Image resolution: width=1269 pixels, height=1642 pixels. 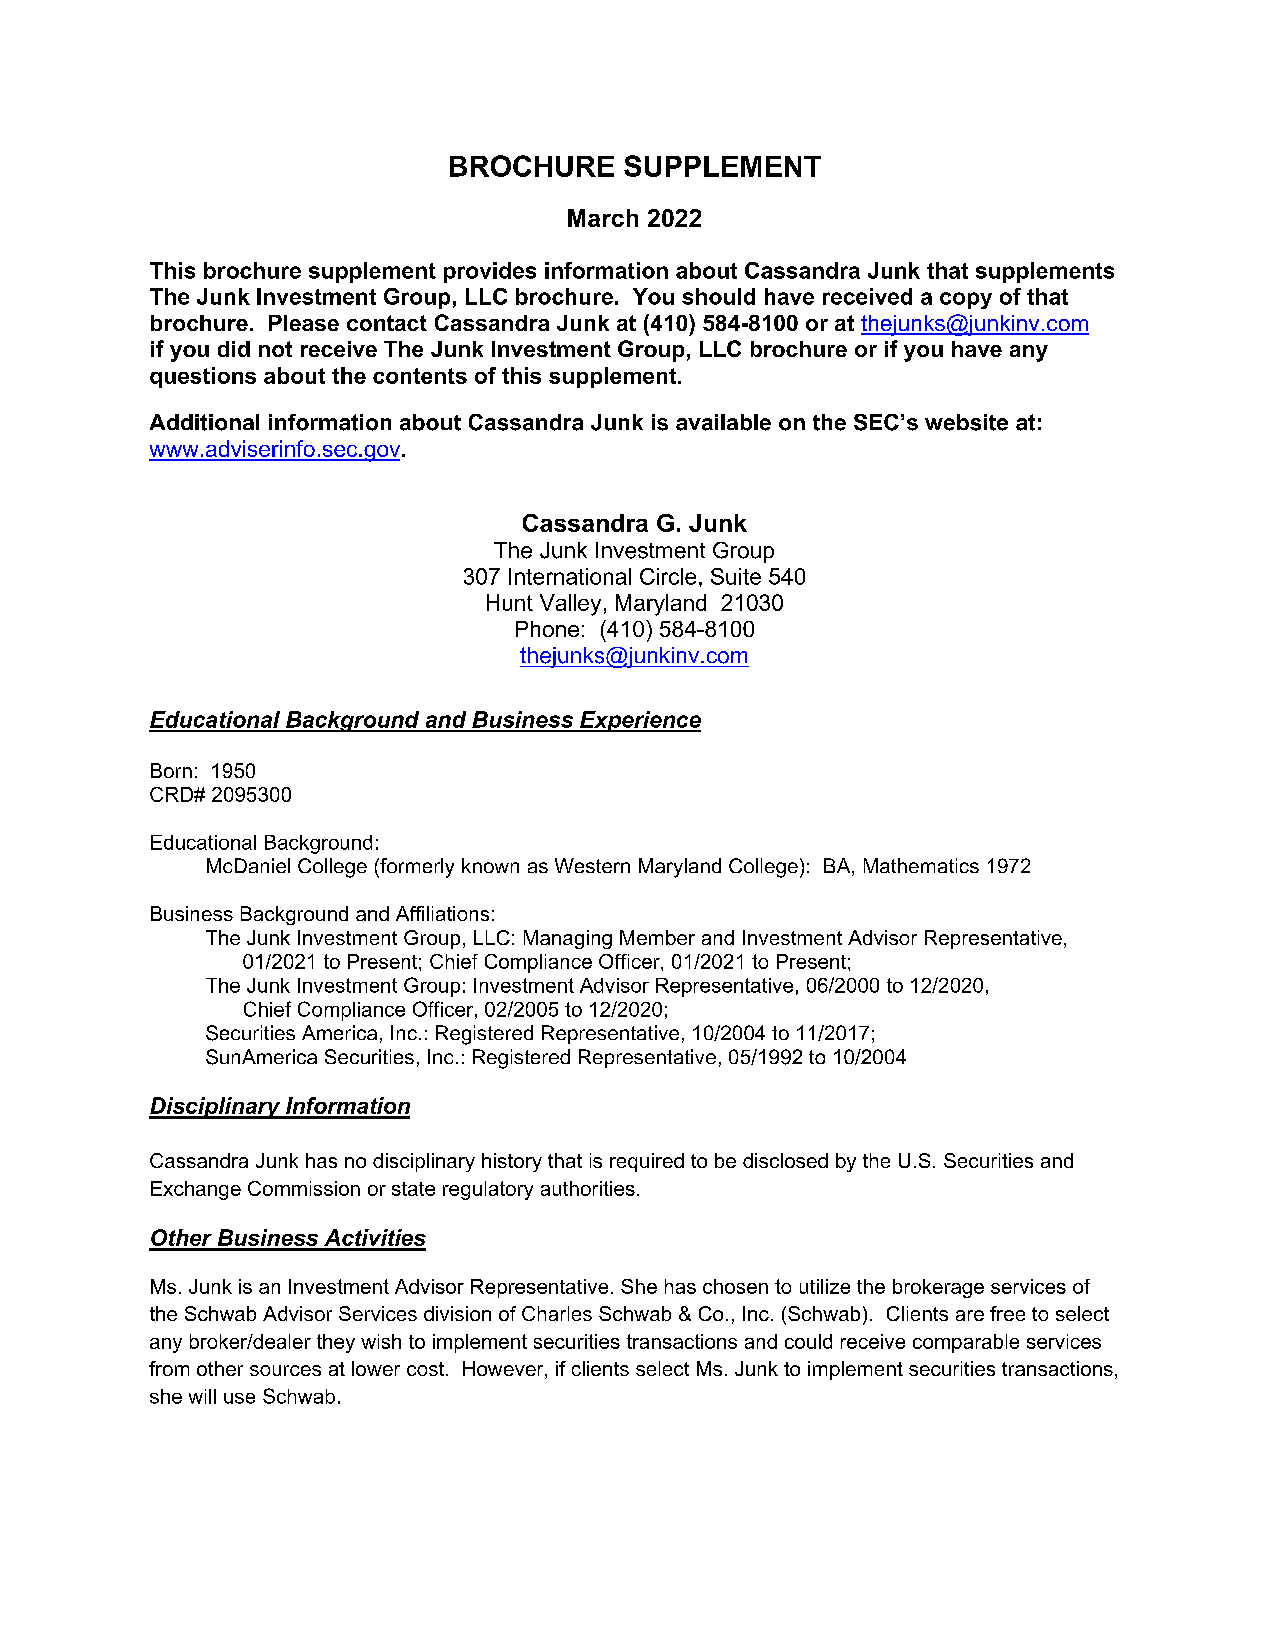 What do you see at coordinates (966, 422) in the screenshot?
I see `website` at bounding box center [966, 422].
